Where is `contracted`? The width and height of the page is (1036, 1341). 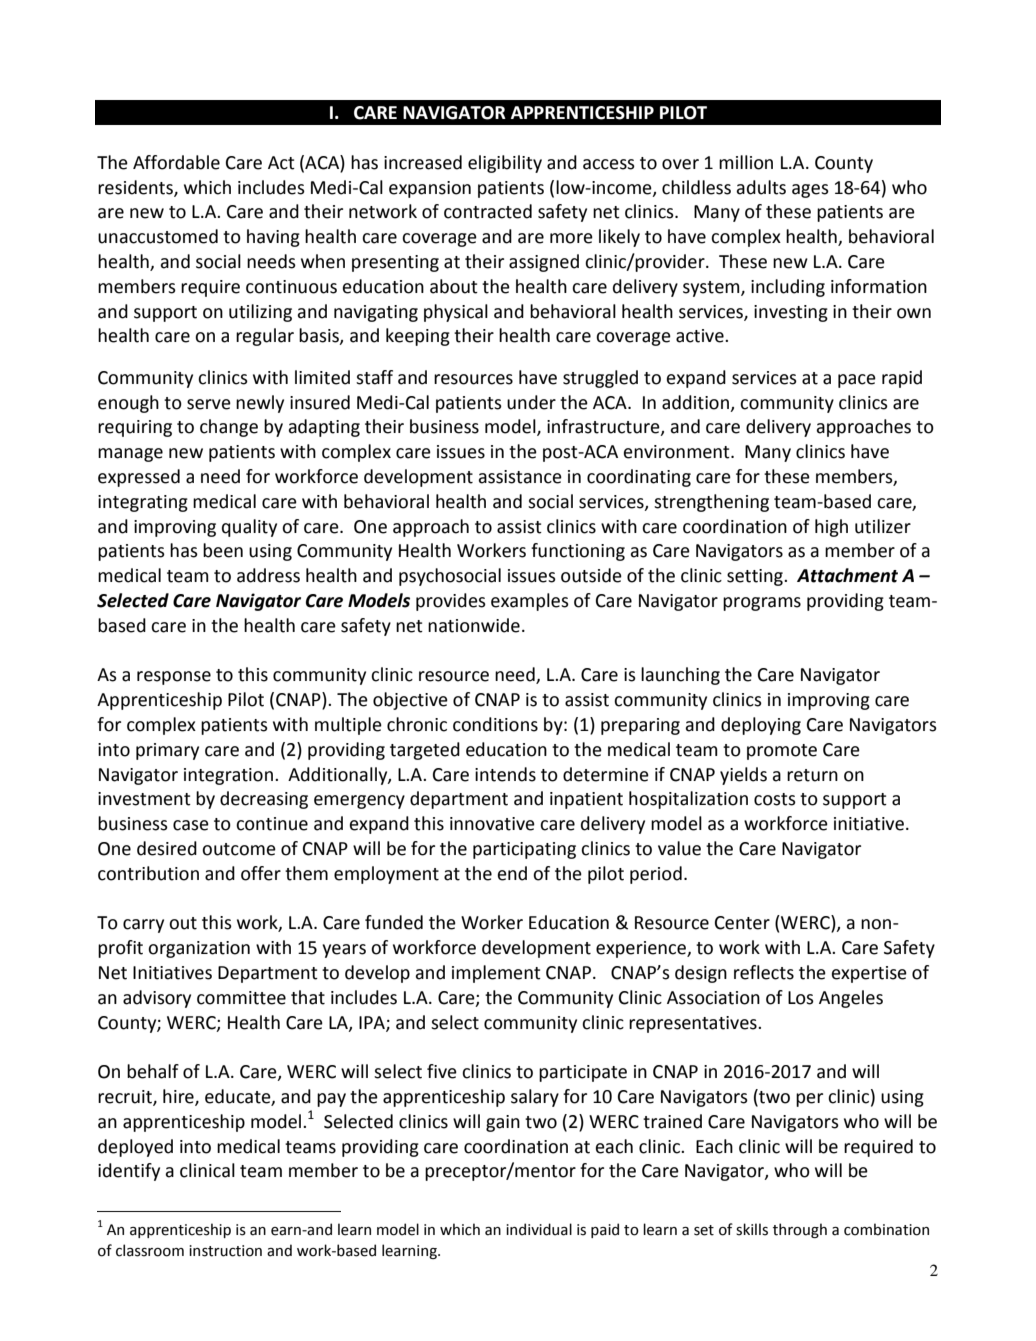
contracted is located at coordinates (488, 211).
